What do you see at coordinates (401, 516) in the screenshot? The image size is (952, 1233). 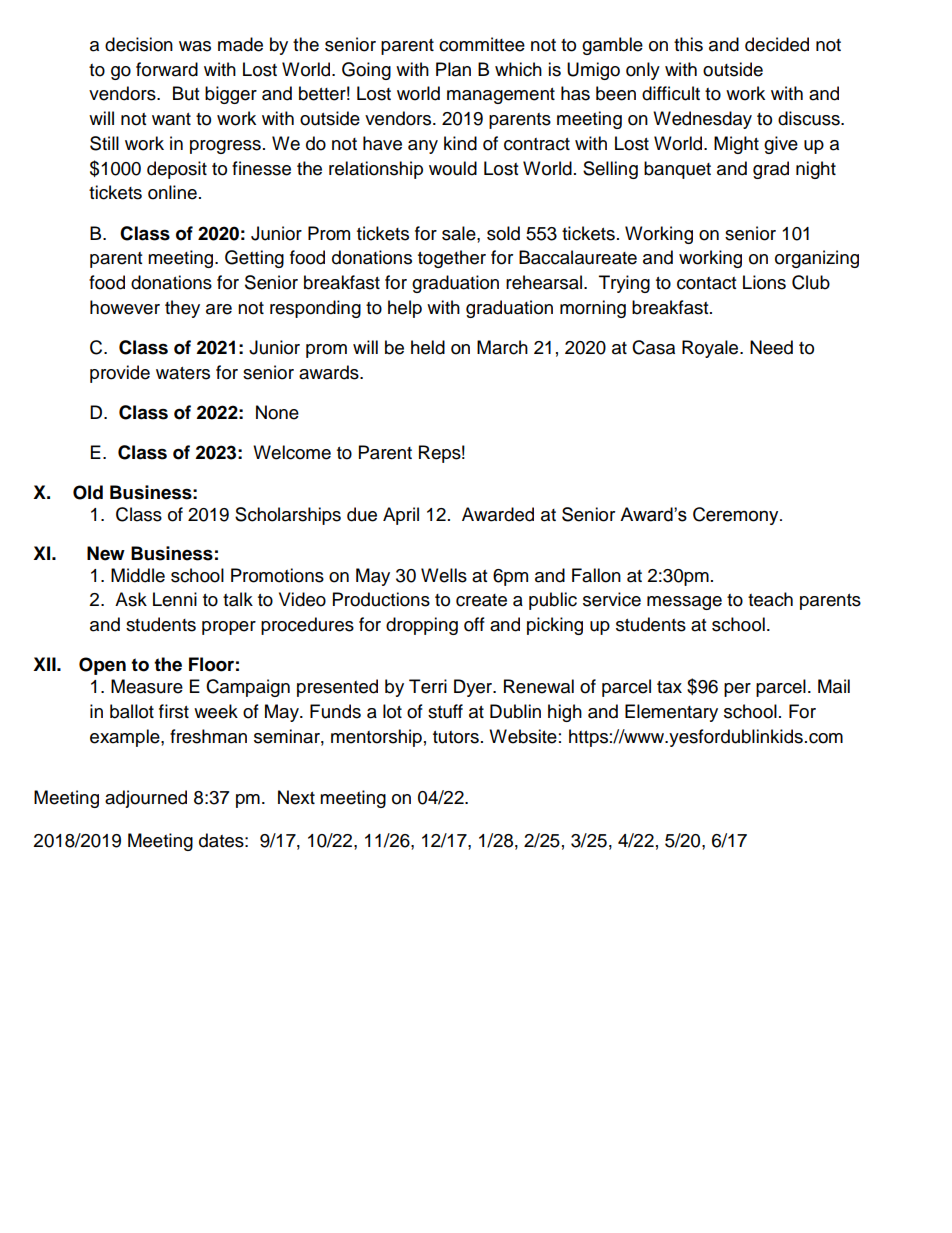 I see `April` at bounding box center [401, 516].
